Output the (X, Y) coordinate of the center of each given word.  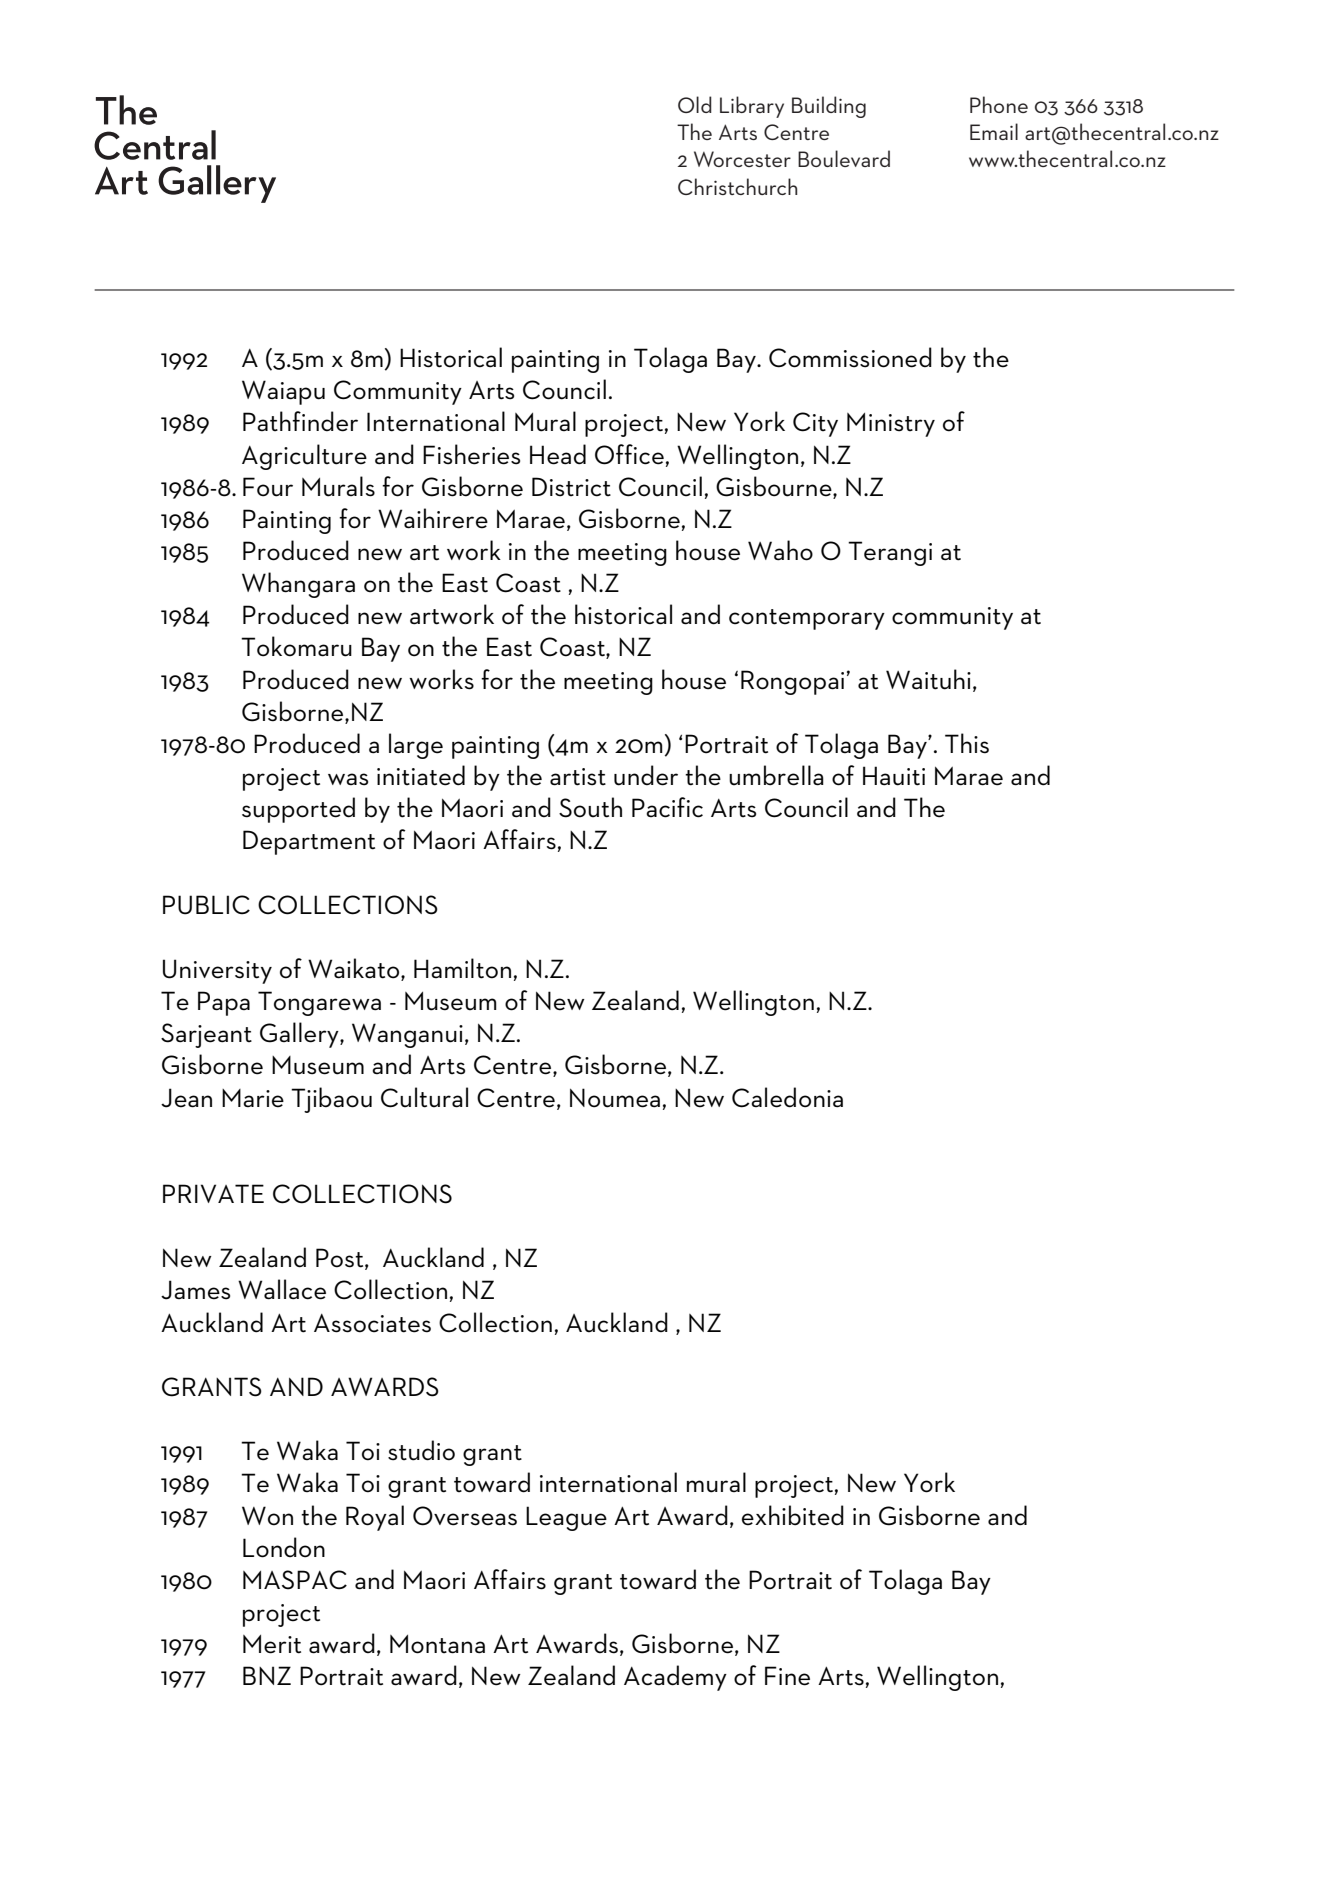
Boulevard (844, 158)
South (590, 807)
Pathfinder (300, 421)
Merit (272, 1644)
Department (309, 842)
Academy (675, 1678)
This (967, 743)
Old (695, 104)
